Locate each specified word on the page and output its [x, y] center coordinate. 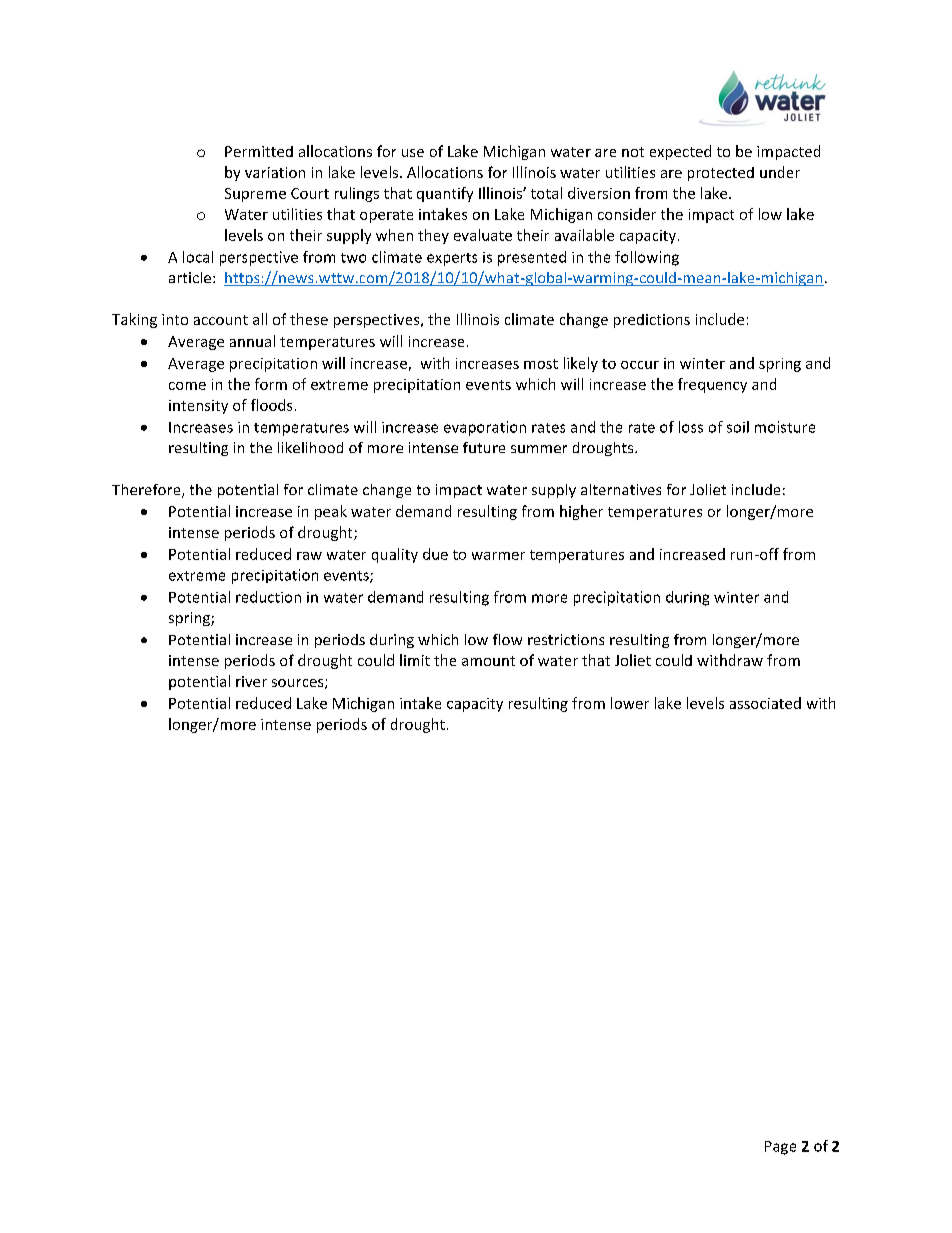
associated [765, 703]
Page [780, 1148]
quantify [445, 194]
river [251, 681]
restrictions [566, 639]
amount [488, 661]
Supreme [255, 195]
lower [630, 703]
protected [721, 174]
